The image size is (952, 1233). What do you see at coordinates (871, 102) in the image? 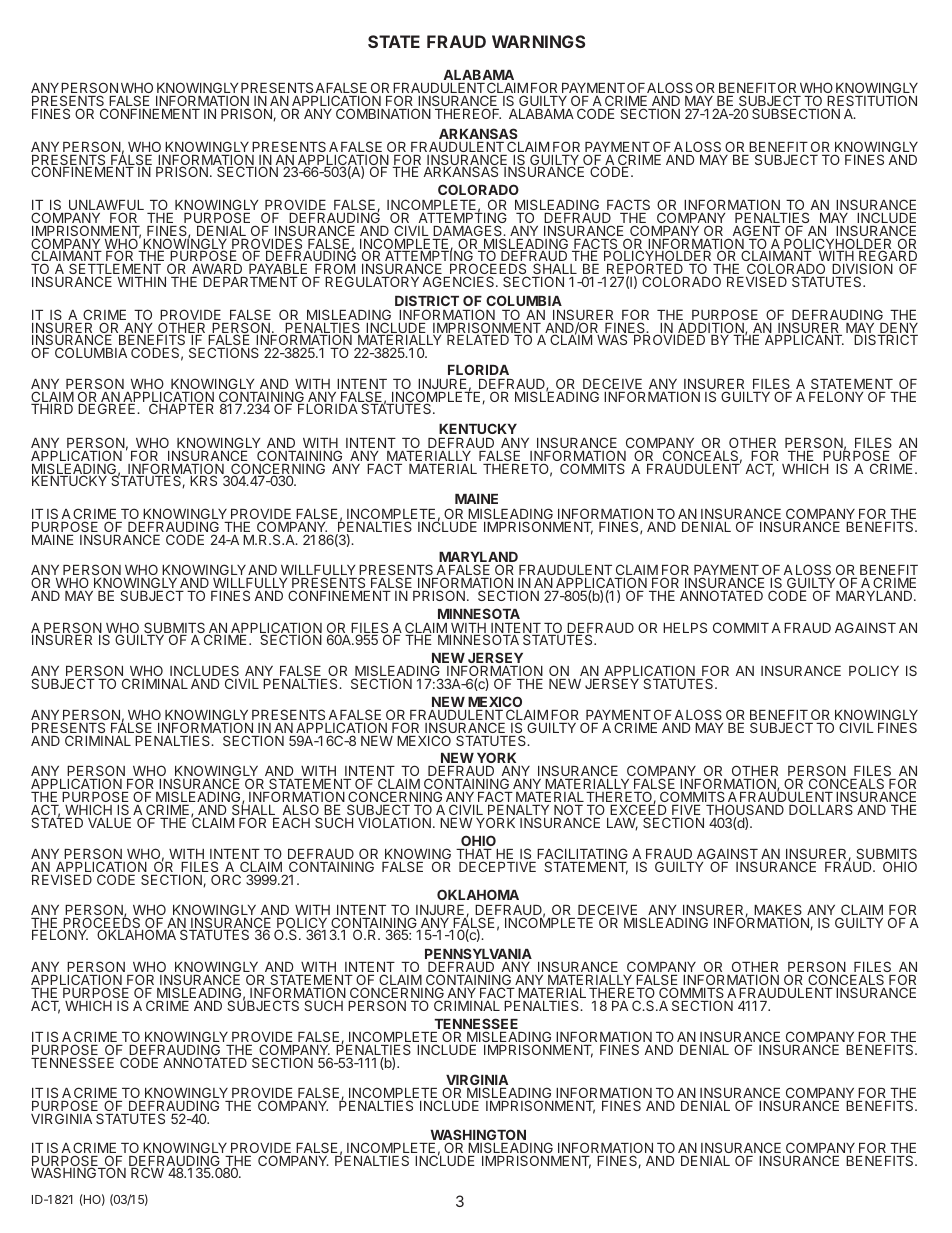
I see `RESTITUTION` at bounding box center [871, 102].
